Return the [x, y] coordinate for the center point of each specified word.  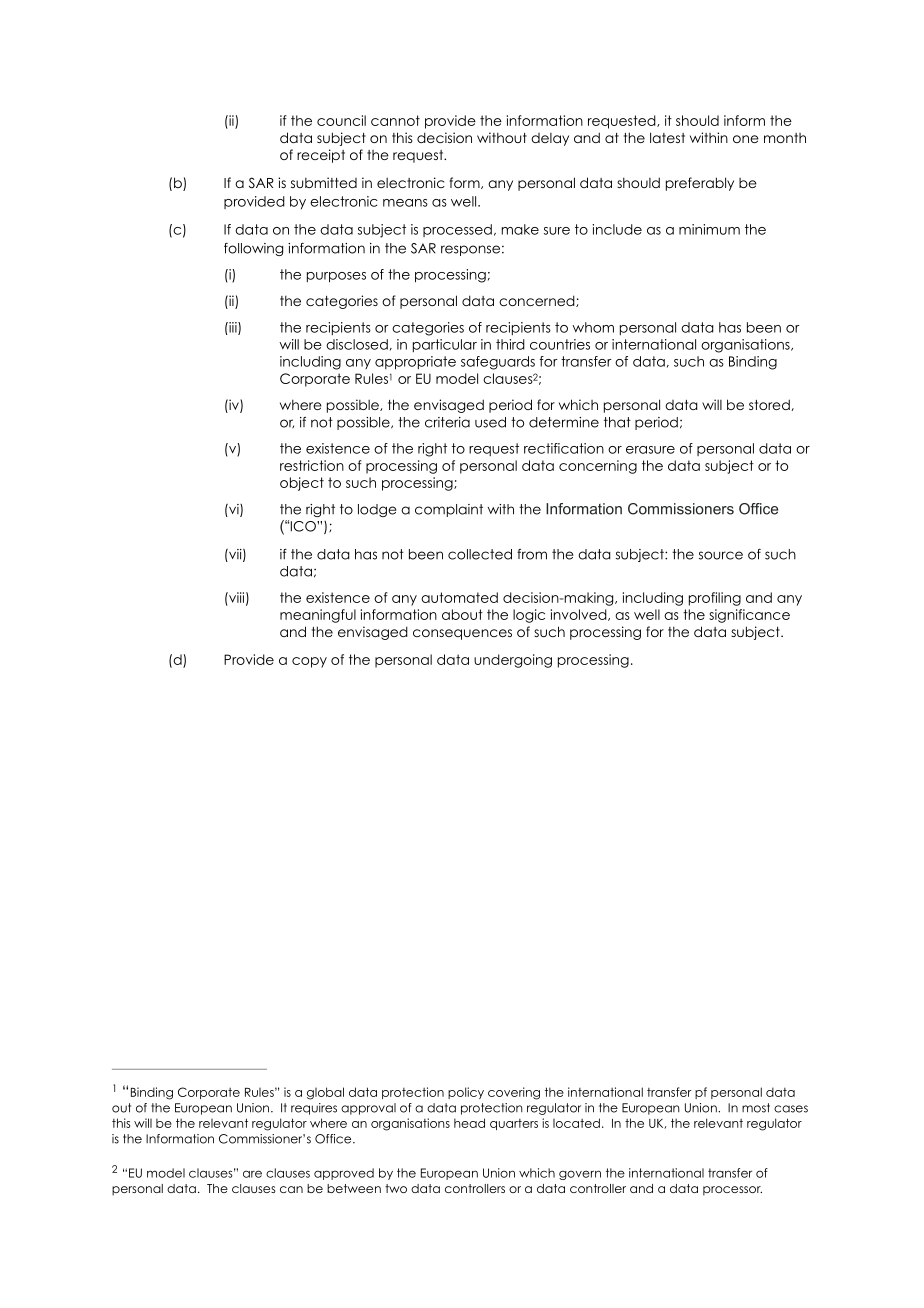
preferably [700, 184]
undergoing [513, 661]
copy [309, 662]
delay [550, 139]
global [325, 1093]
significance [749, 616]
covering [514, 1093]
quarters [514, 1124]
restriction [312, 465]
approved [344, 1174]
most [756, 1108]
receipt [321, 156]
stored [770, 405]
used [490, 422]
